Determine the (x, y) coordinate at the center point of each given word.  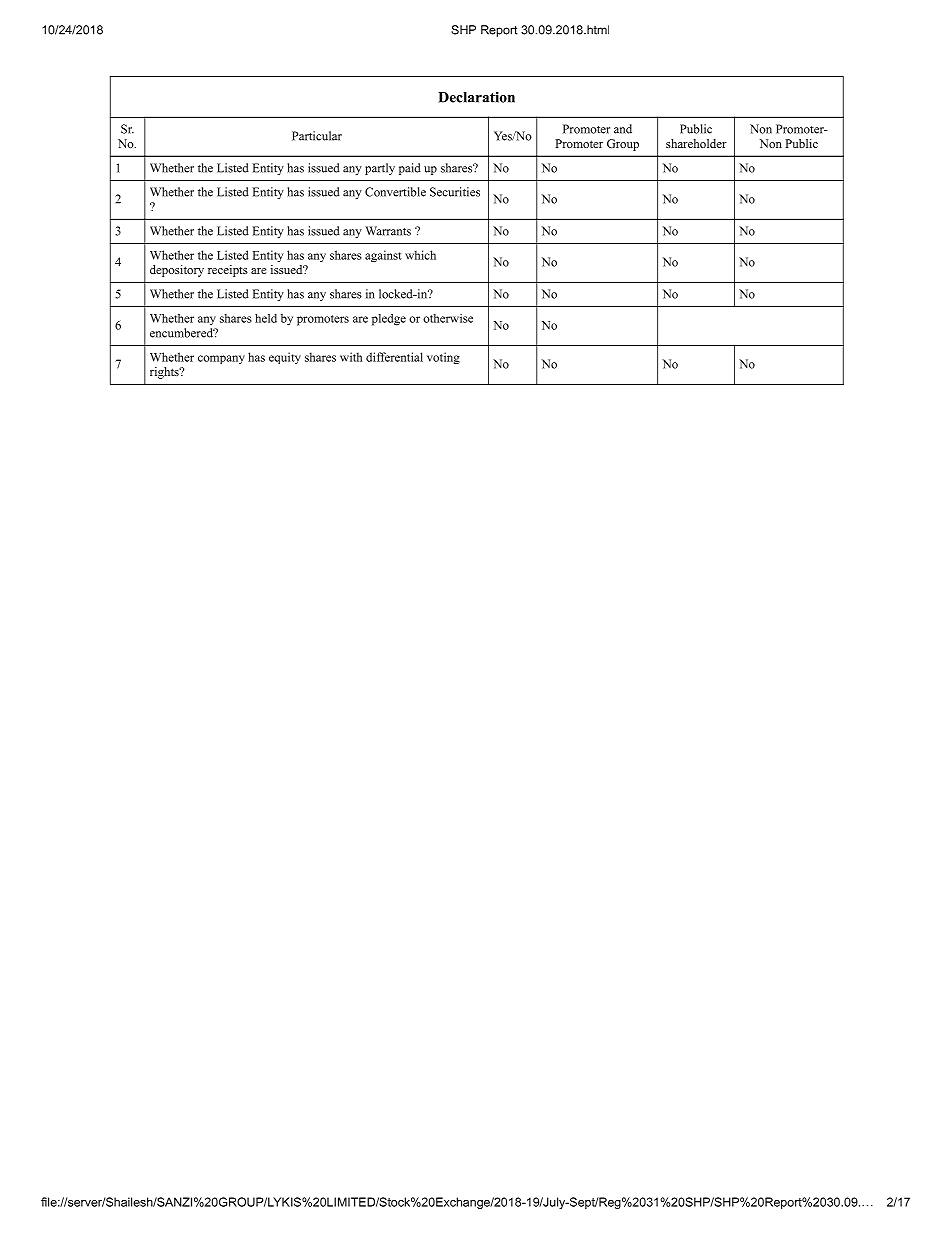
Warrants (388, 231)
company (221, 359)
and (623, 129)
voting (443, 358)
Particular (317, 136)
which (420, 255)
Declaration (476, 97)
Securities (455, 192)
